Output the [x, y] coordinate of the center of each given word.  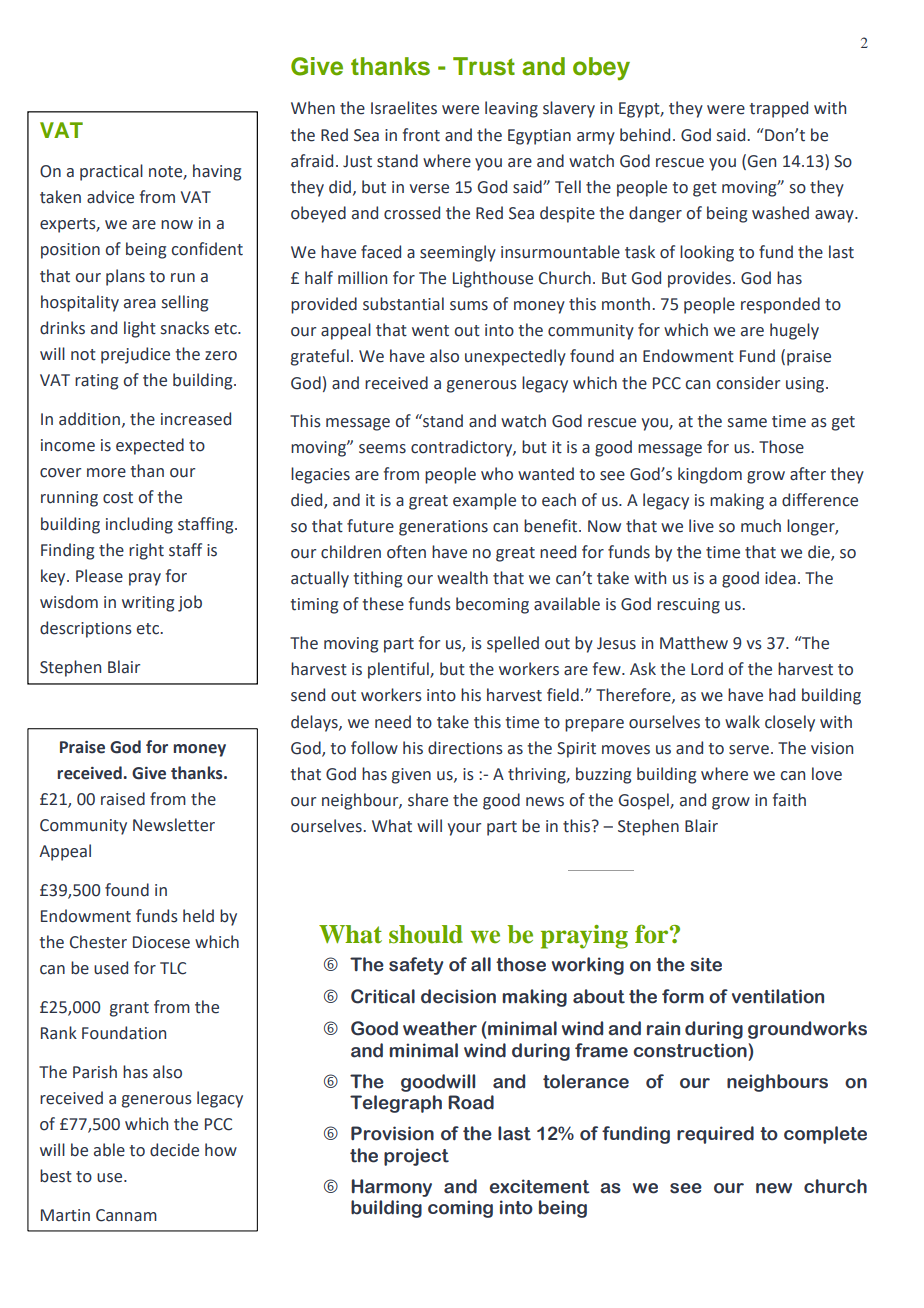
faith [789, 800]
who [497, 474]
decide [174, 1150]
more [106, 473]
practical [111, 172]
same [747, 423]
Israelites [404, 108]
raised [123, 799]
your [464, 829]
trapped [778, 109]
